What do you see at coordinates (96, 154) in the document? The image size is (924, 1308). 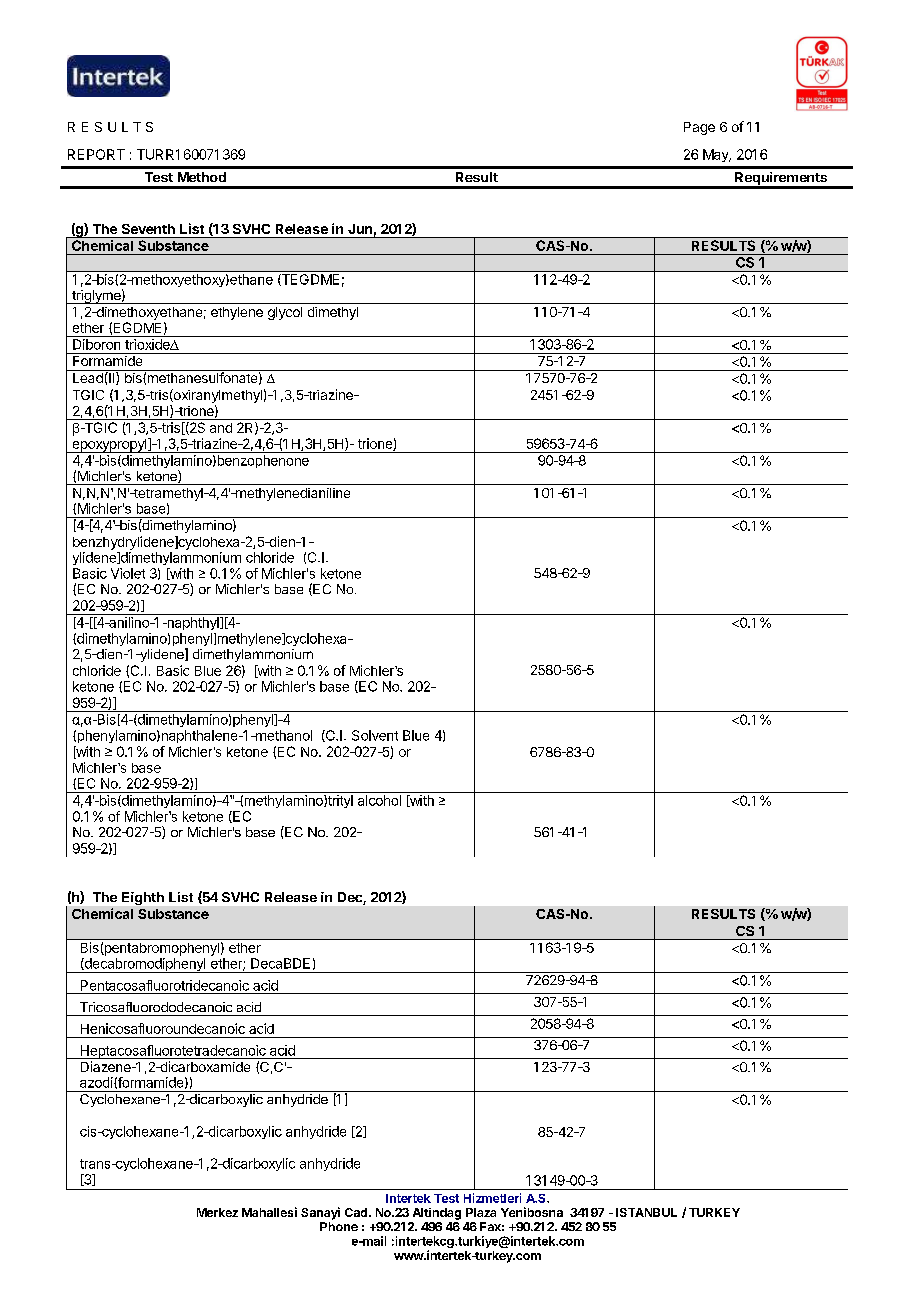 I see `REPORT` at bounding box center [96, 154].
